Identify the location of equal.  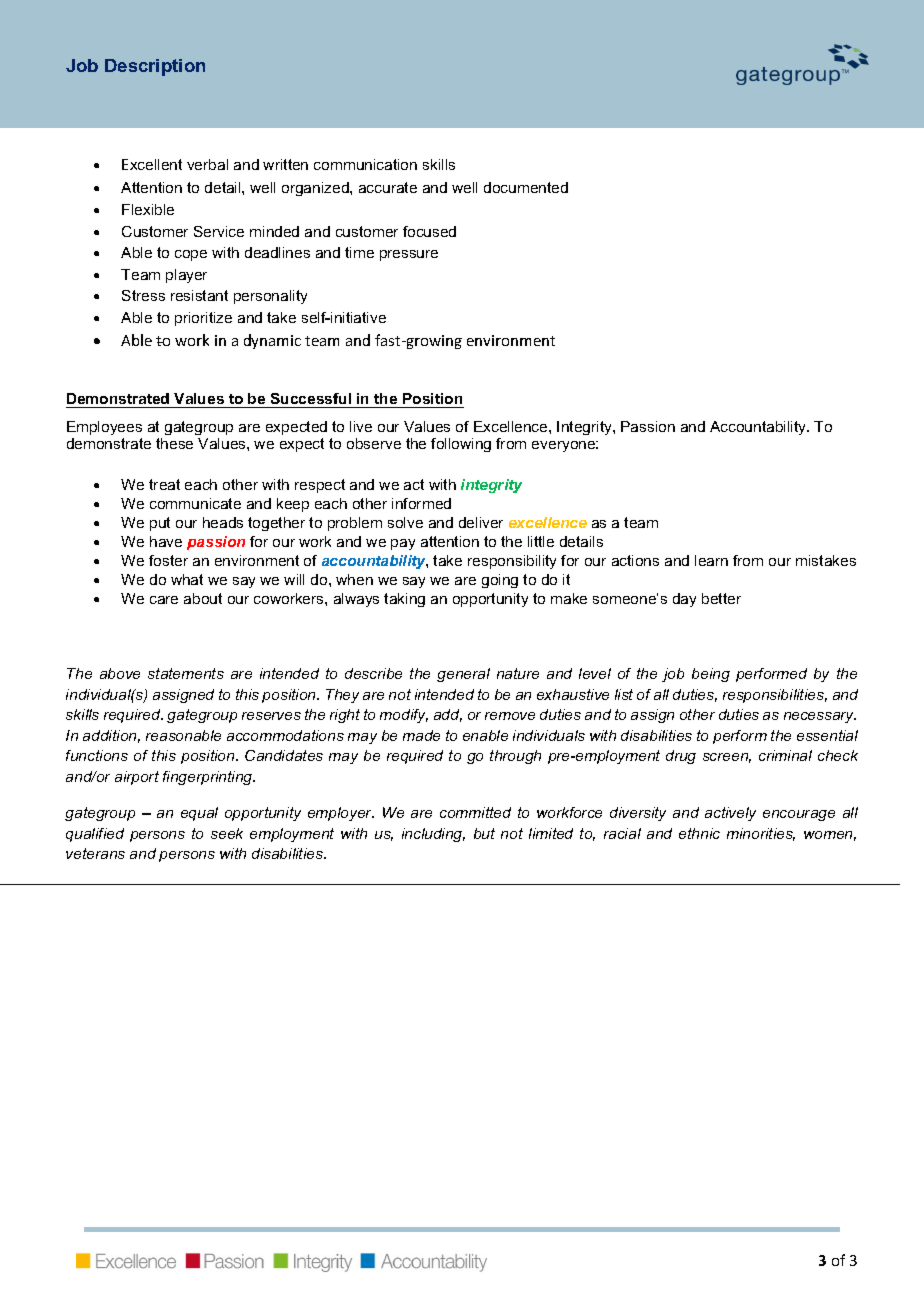
(199, 814).
